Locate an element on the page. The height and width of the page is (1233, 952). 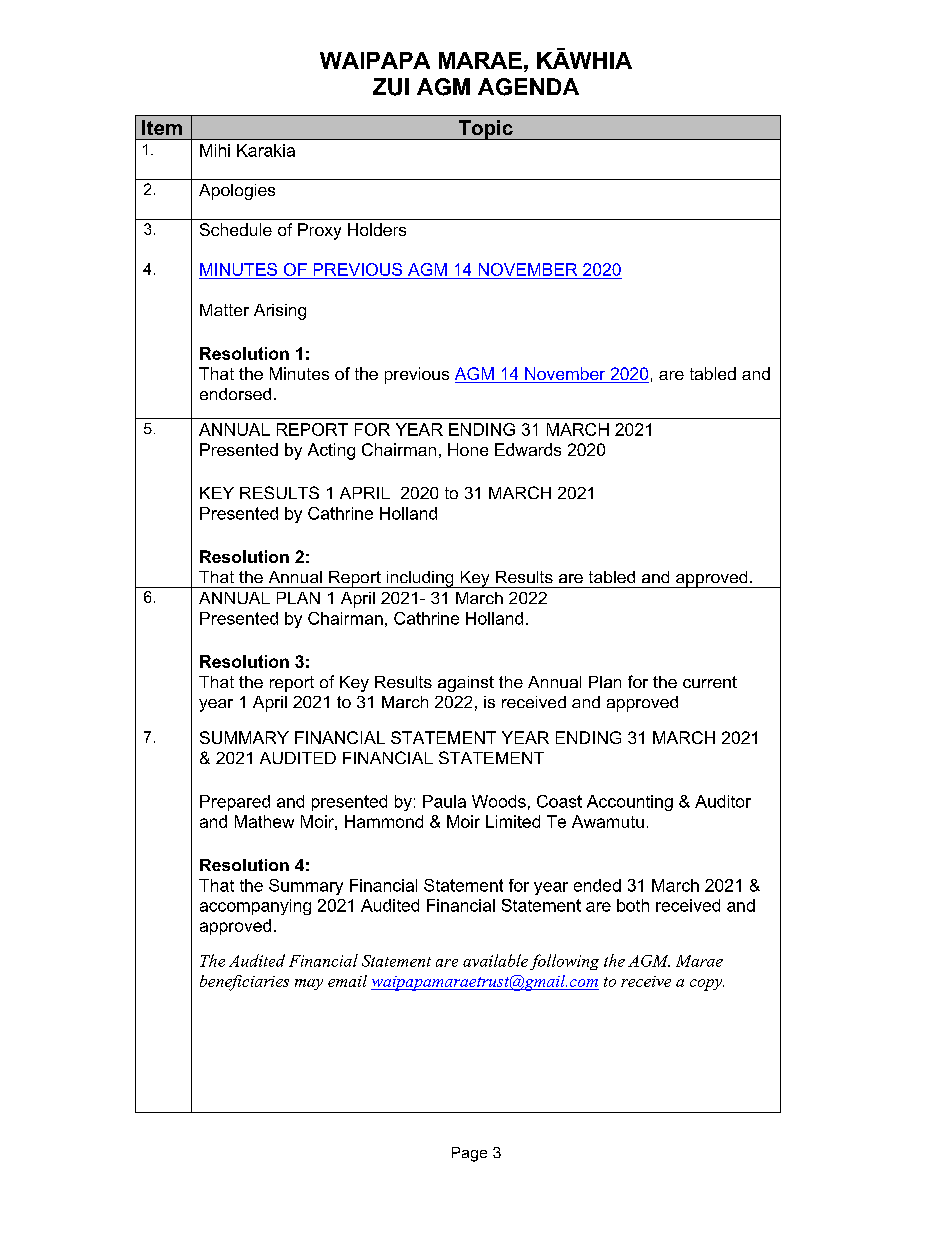
Edwards is located at coordinates (528, 449).
